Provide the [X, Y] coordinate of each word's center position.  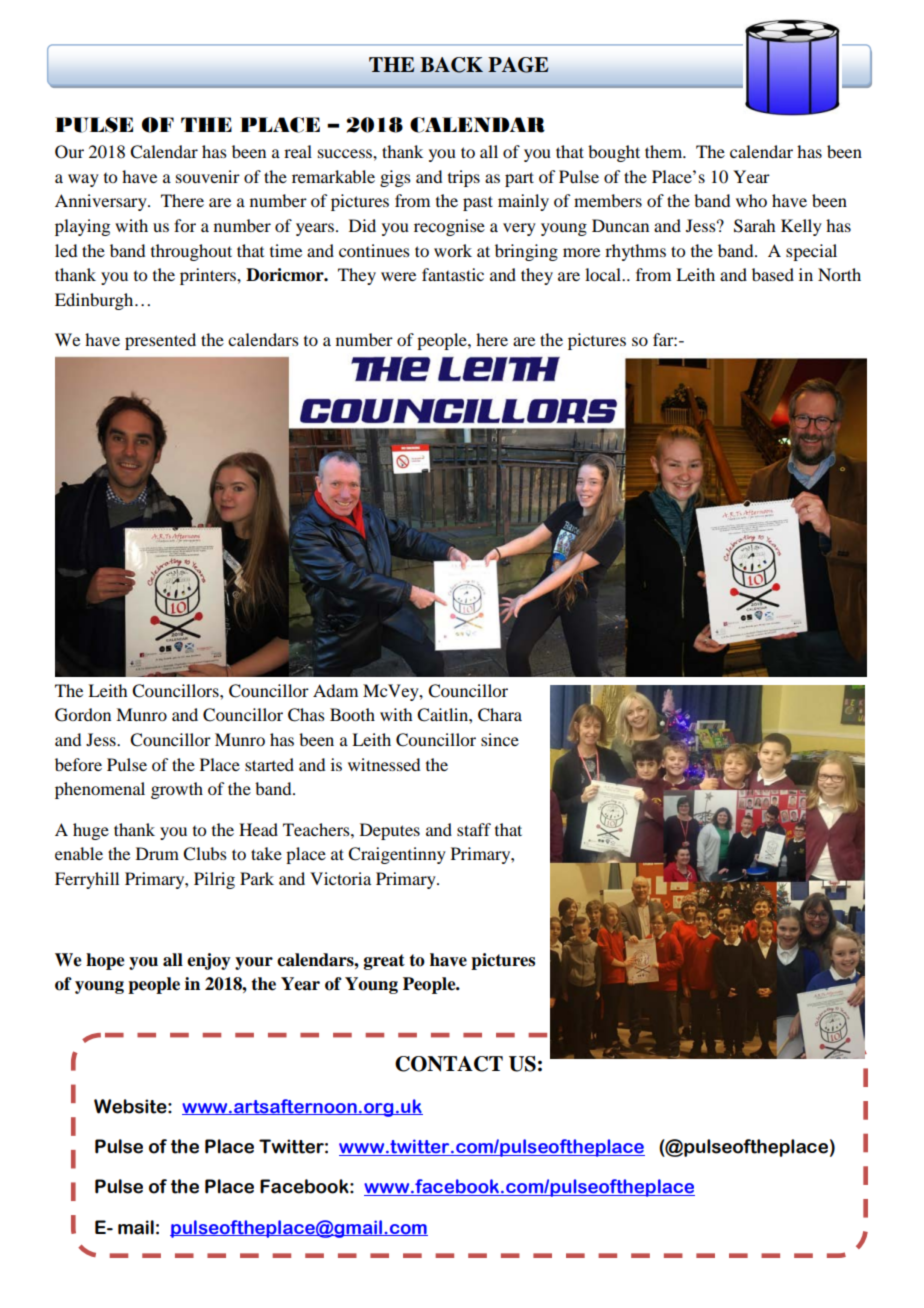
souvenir [208, 176]
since [500, 739]
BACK [451, 65]
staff [474, 829]
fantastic [453, 274]
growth [177, 790]
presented [160, 341]
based [773, 274]
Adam [335, 690]
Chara [500, 715]
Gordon [83, 715]
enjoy [209, 961]
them [665, 151]
